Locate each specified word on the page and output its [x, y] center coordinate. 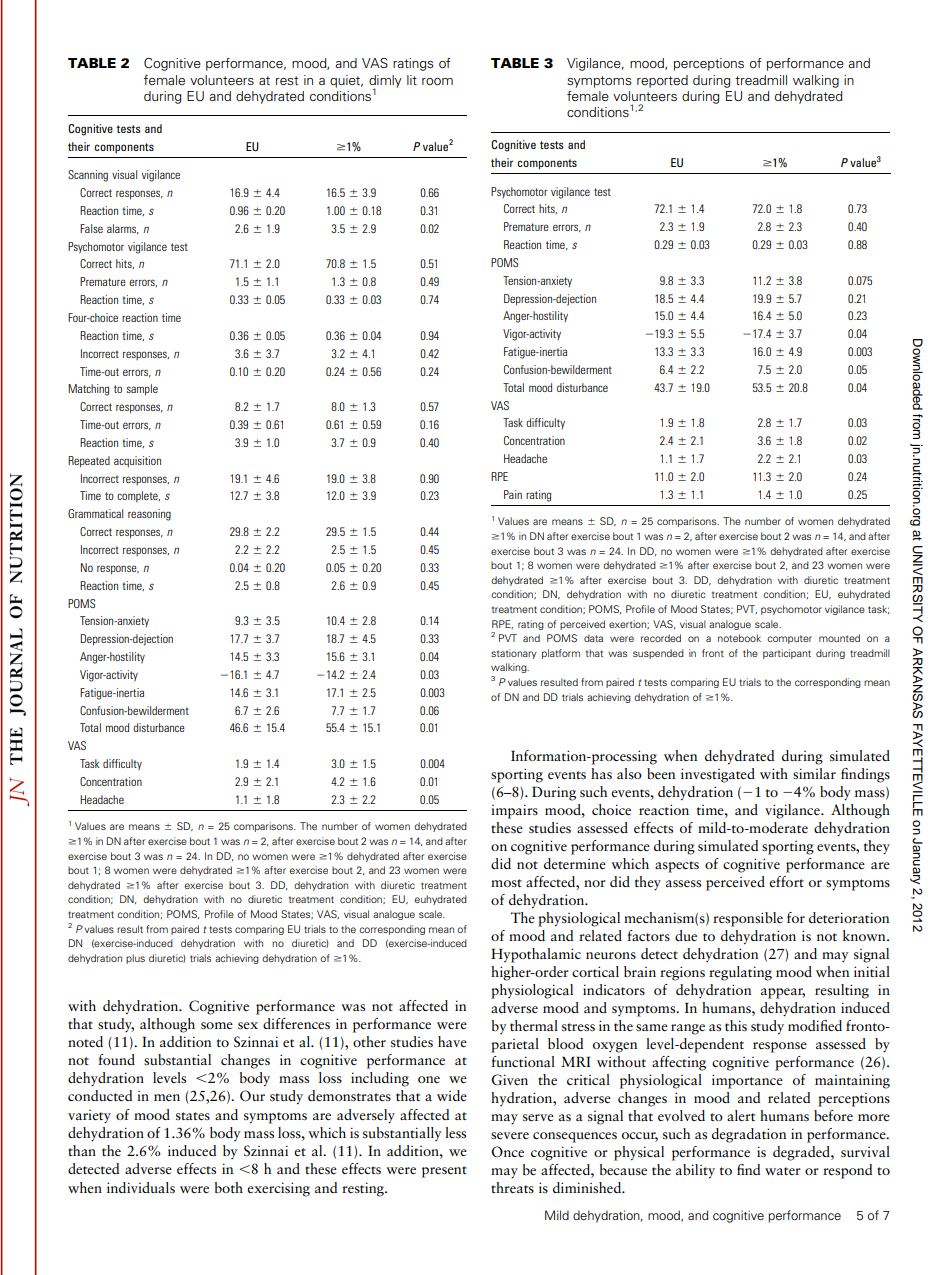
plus [135, 959]
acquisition [137, 462]
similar [814, 774]
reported [662, 81]
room [437, 81]
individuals [141, 1187]
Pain [513, 494]
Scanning [88, 176]
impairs [514, 811]
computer [789, 639]
